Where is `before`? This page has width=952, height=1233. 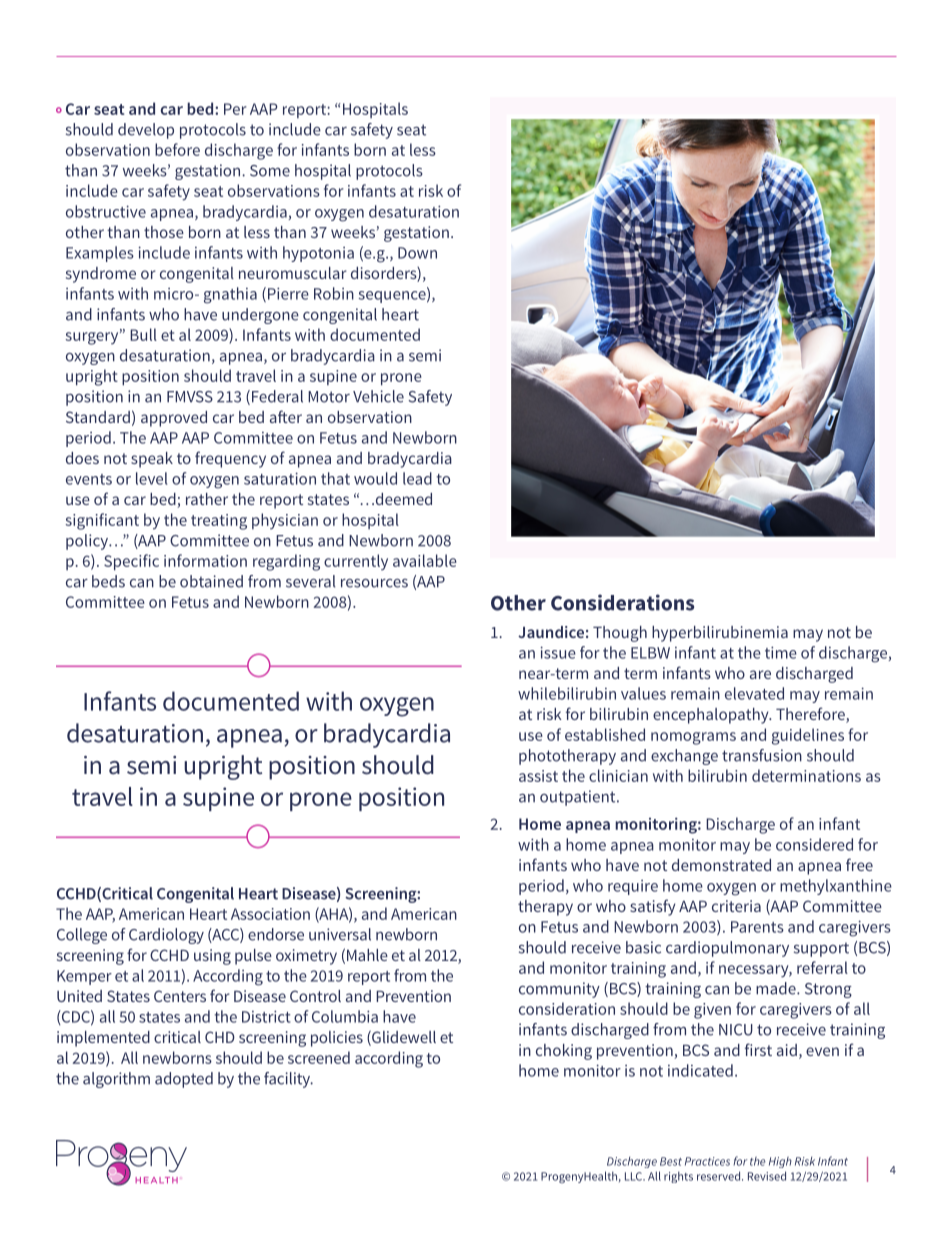
before is located at coordinates (177, 149).
